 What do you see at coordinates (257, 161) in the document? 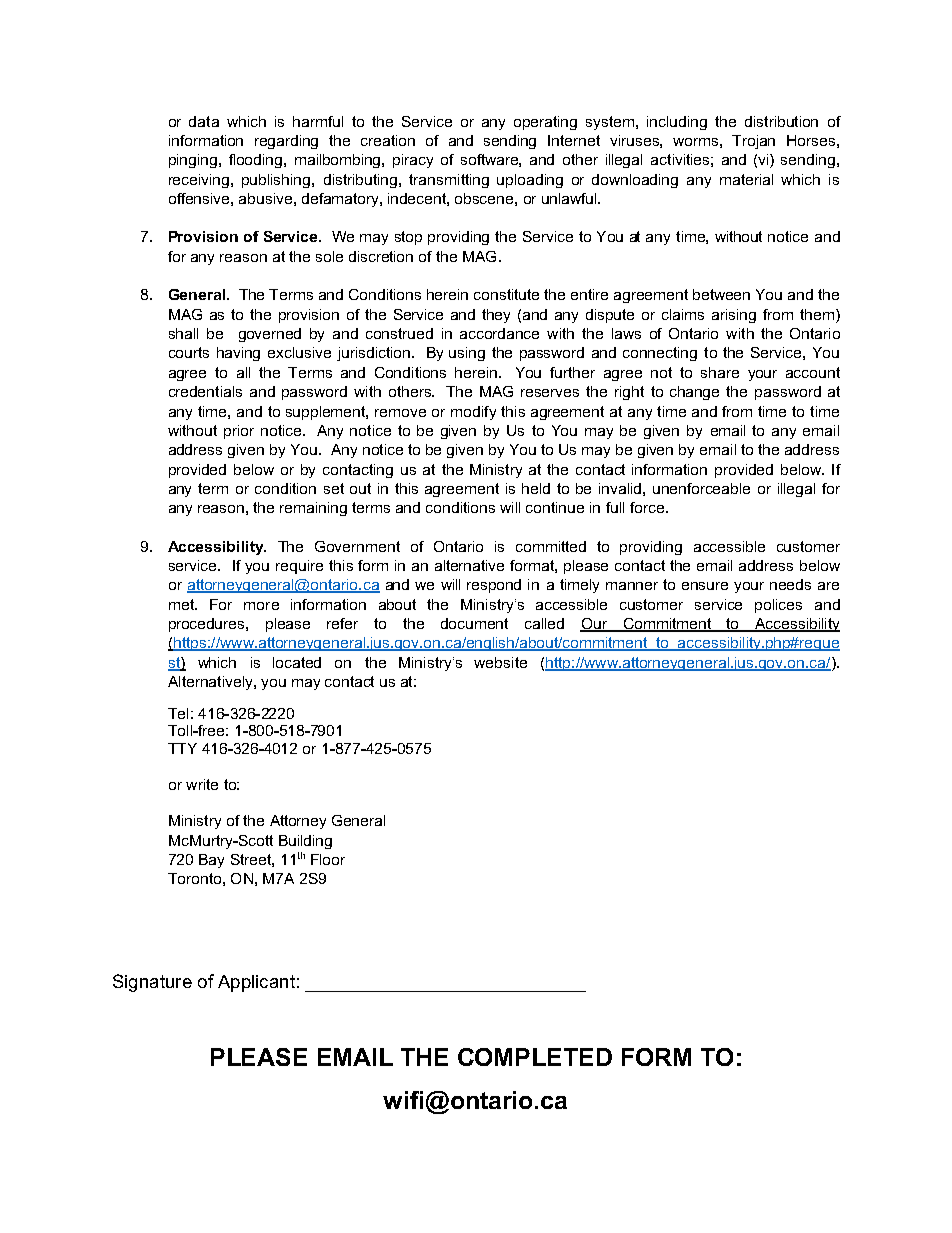
I see `flooding` at bounding box center [257, 161].
